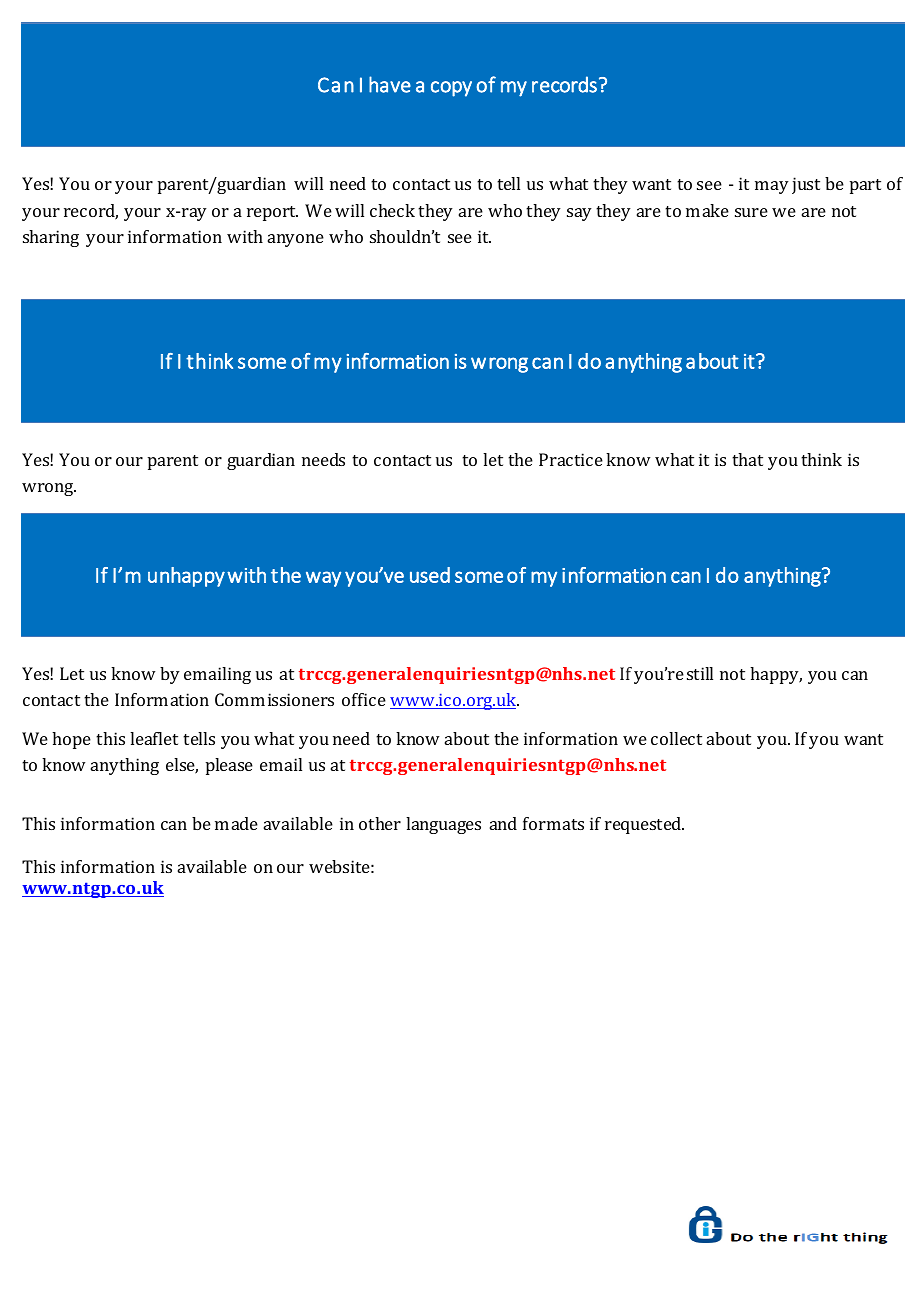 This screenshot has width=924, height=1308. I want to click on have, so click(390, 84).
